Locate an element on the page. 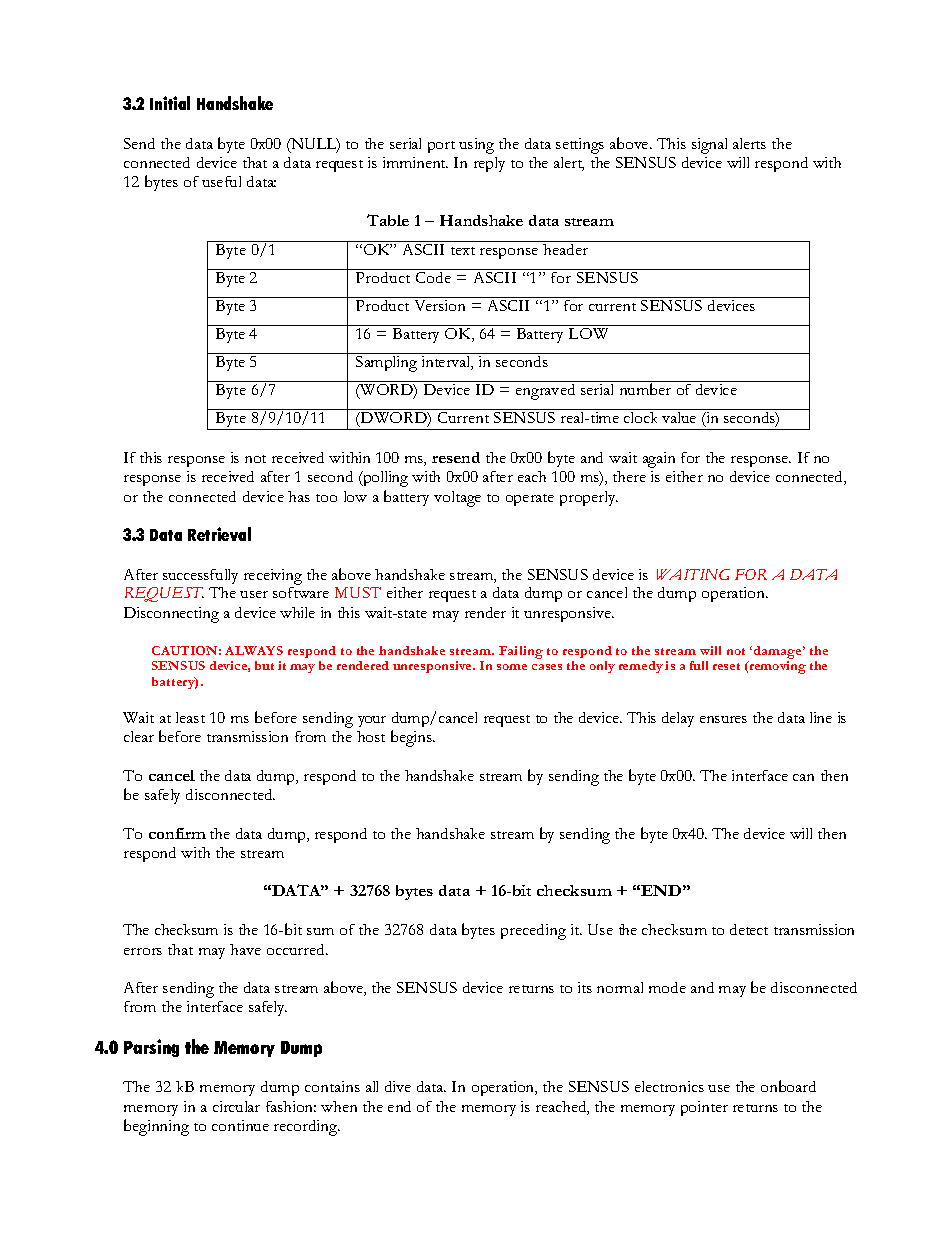  user is located at coordinates (254, 594).
